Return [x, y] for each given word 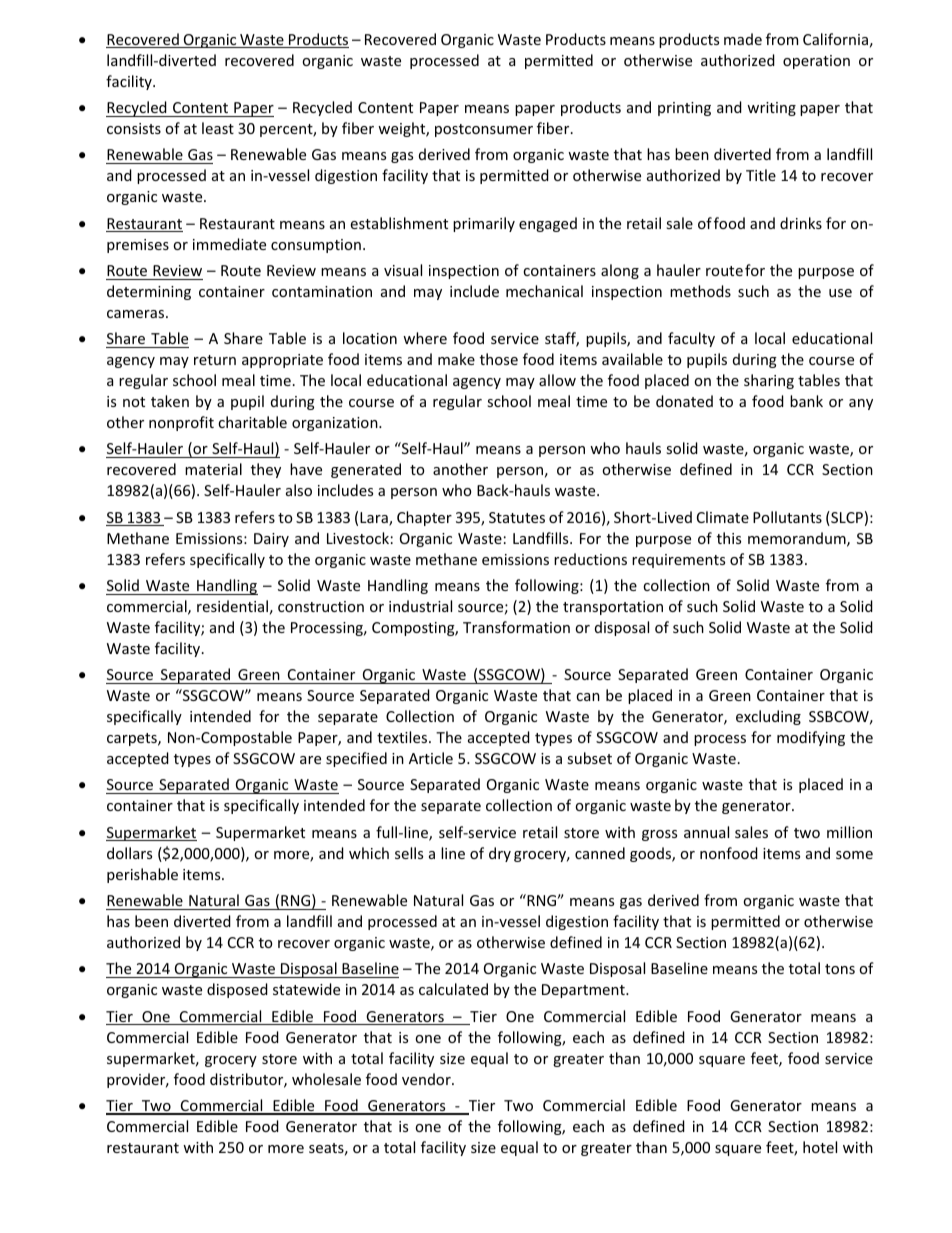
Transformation [516, 627]
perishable [142, 875]
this [729, 538]
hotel [820, 1147]
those [499, 359]
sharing [769, 381]
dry [500, 854]
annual [706, 832]
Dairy [271, 540]
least [218, 128]
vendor [427, 1079]
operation [816, 62]
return [215, 360]
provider [137, 1080]
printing [684, 109]
